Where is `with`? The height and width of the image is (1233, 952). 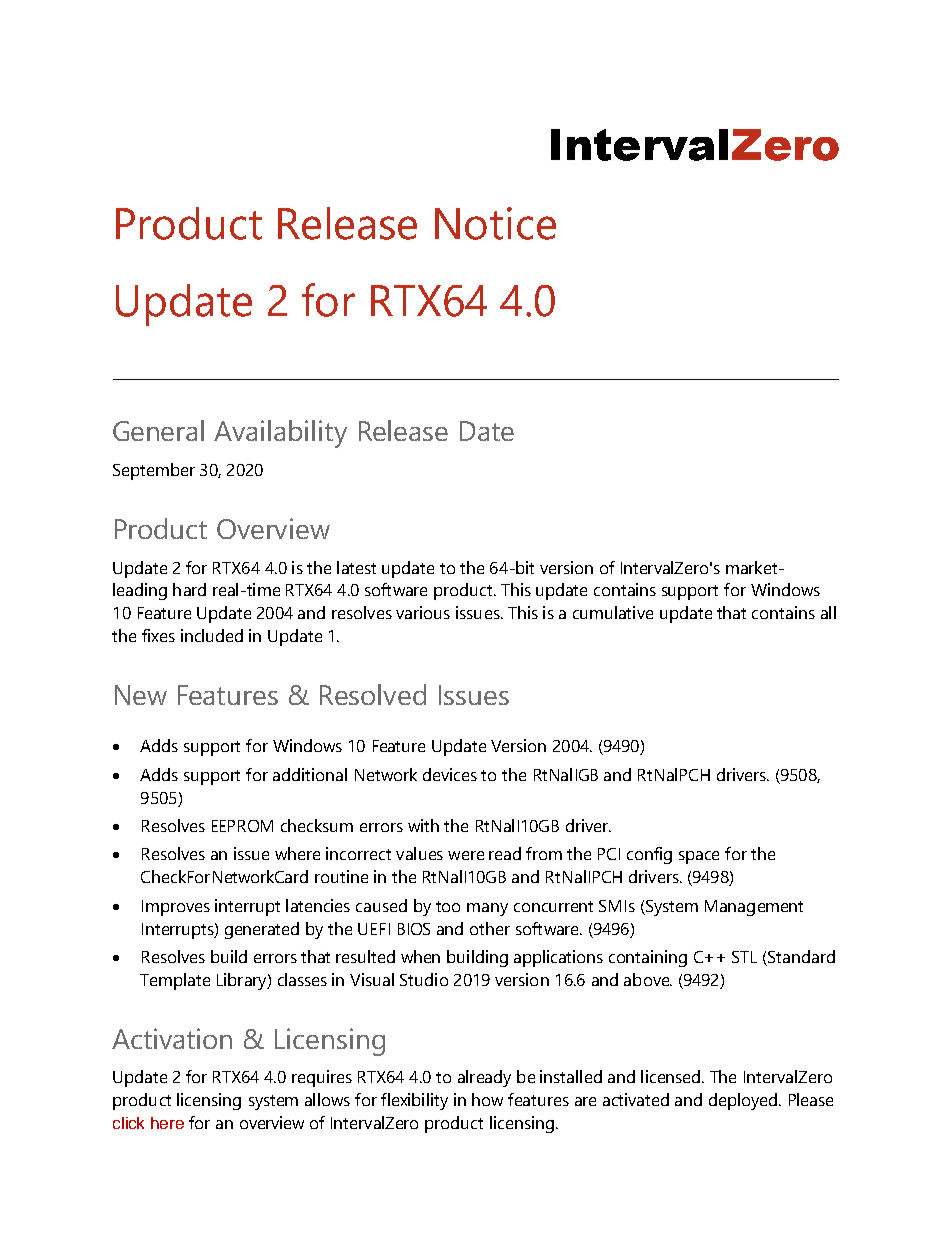
with is located at coordinates (423, 825).
